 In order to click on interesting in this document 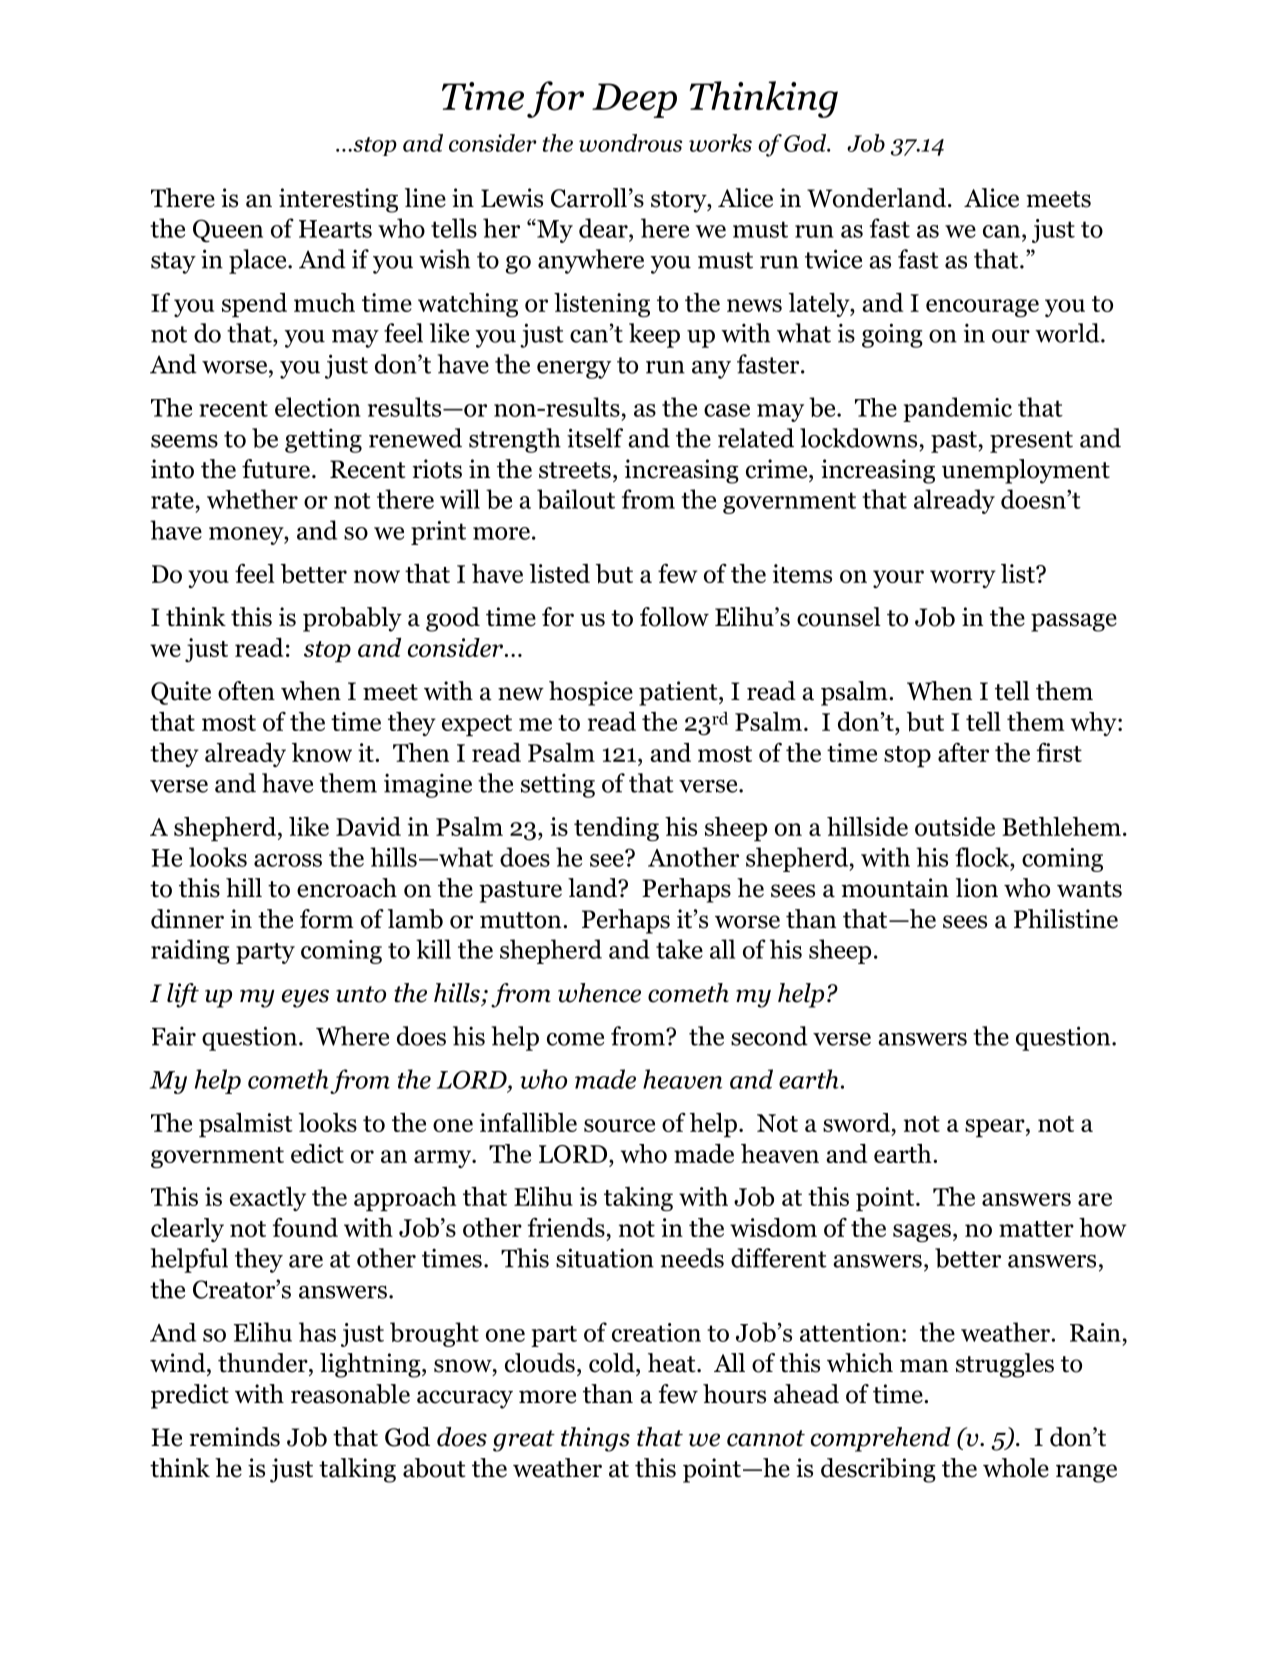, I will do `click(338, 200)`.
